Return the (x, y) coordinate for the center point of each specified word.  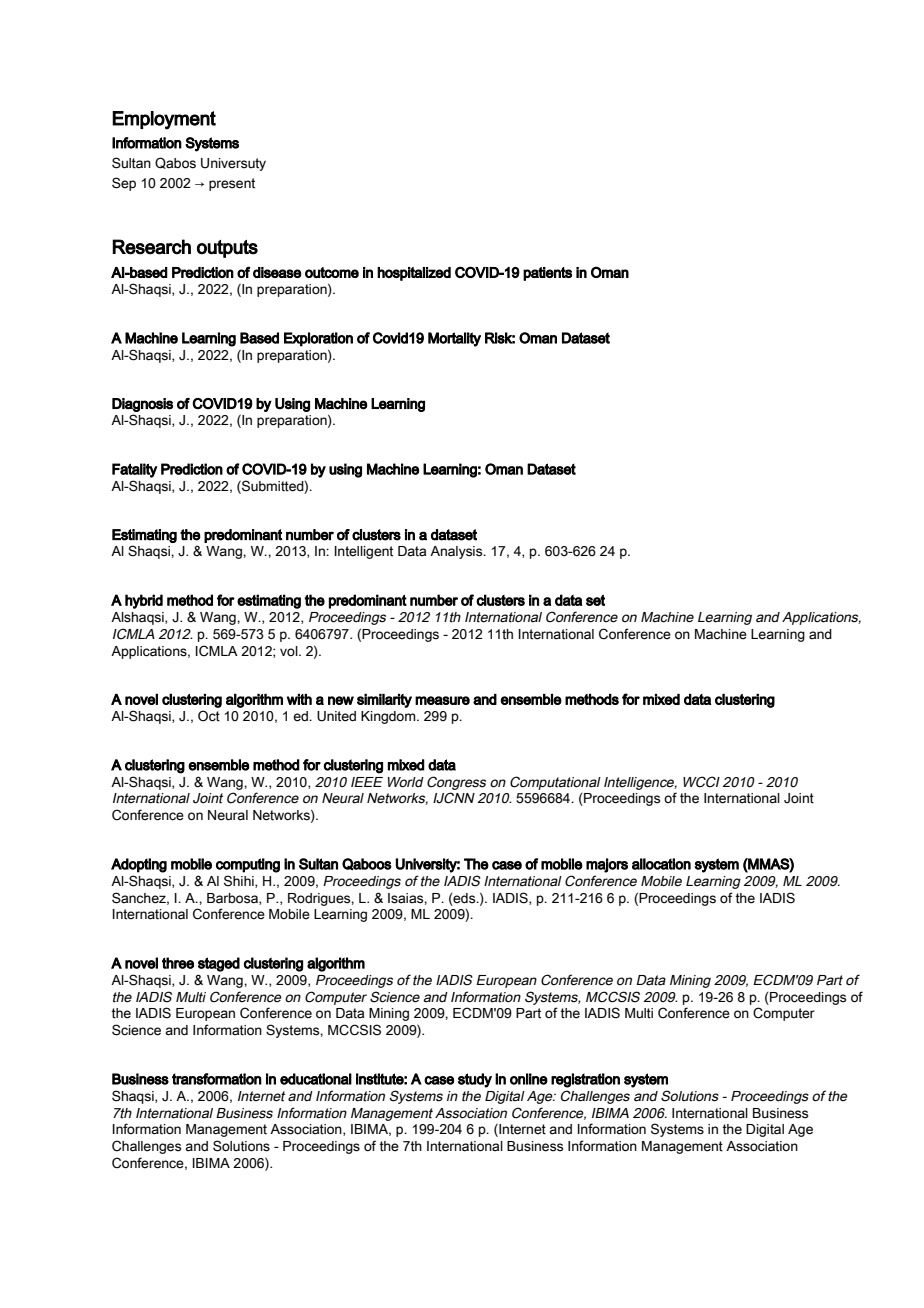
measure (442, 700)
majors (607, 865)
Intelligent (364, 552)
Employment (164, 120)
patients (547, 274)
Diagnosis (142, 405)
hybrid (144, 601)
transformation (217, 1079)
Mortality (454, 339)
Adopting (139, 865)
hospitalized (414, 274)
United (336, 716)
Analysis (457, 552)
